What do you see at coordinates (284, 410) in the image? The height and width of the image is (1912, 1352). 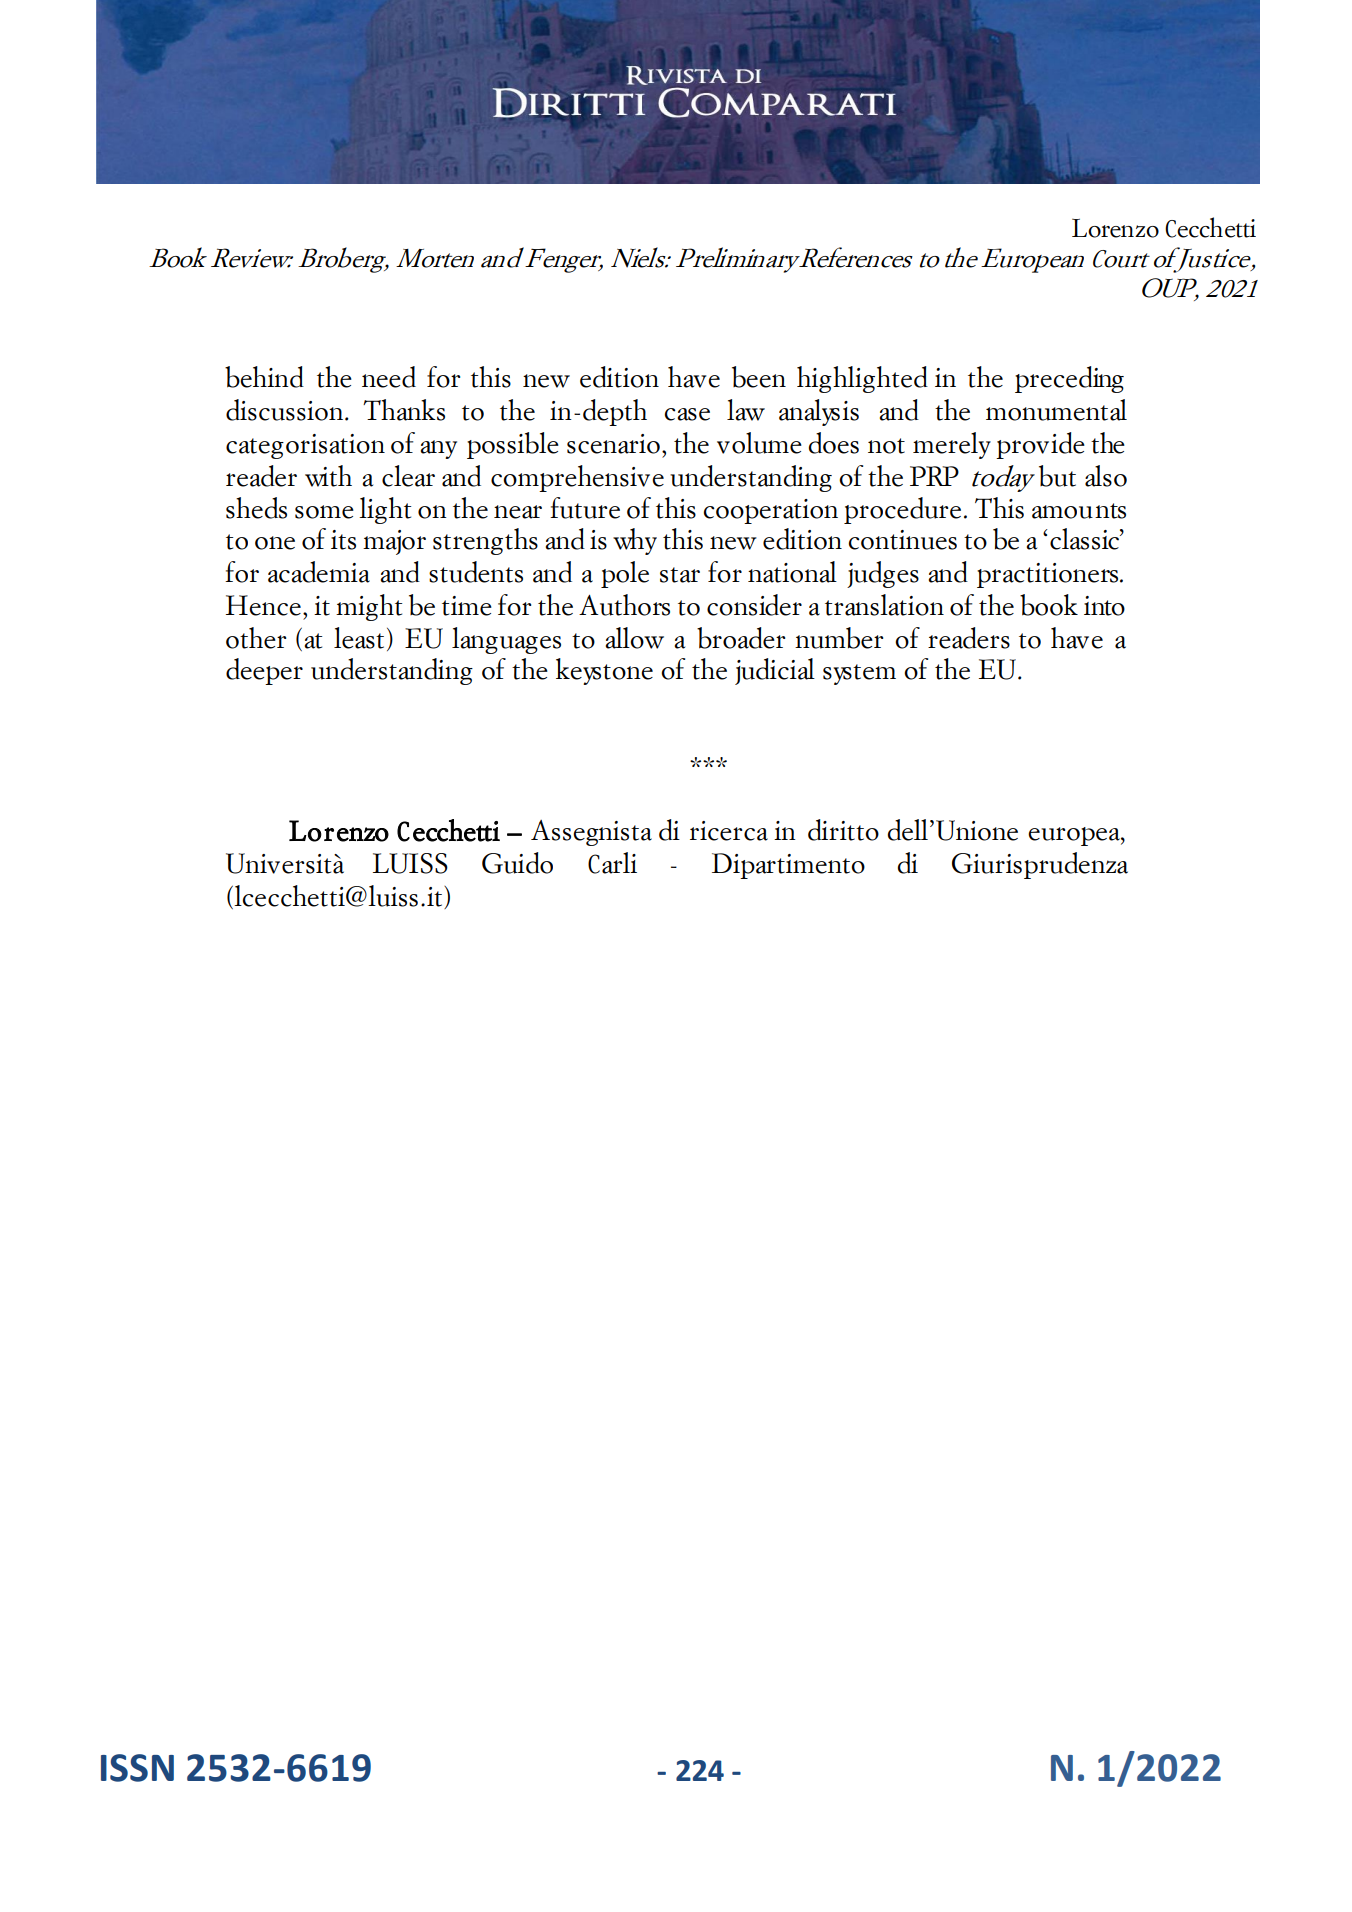 I see `discussion` at bounding box center [284, 410].
